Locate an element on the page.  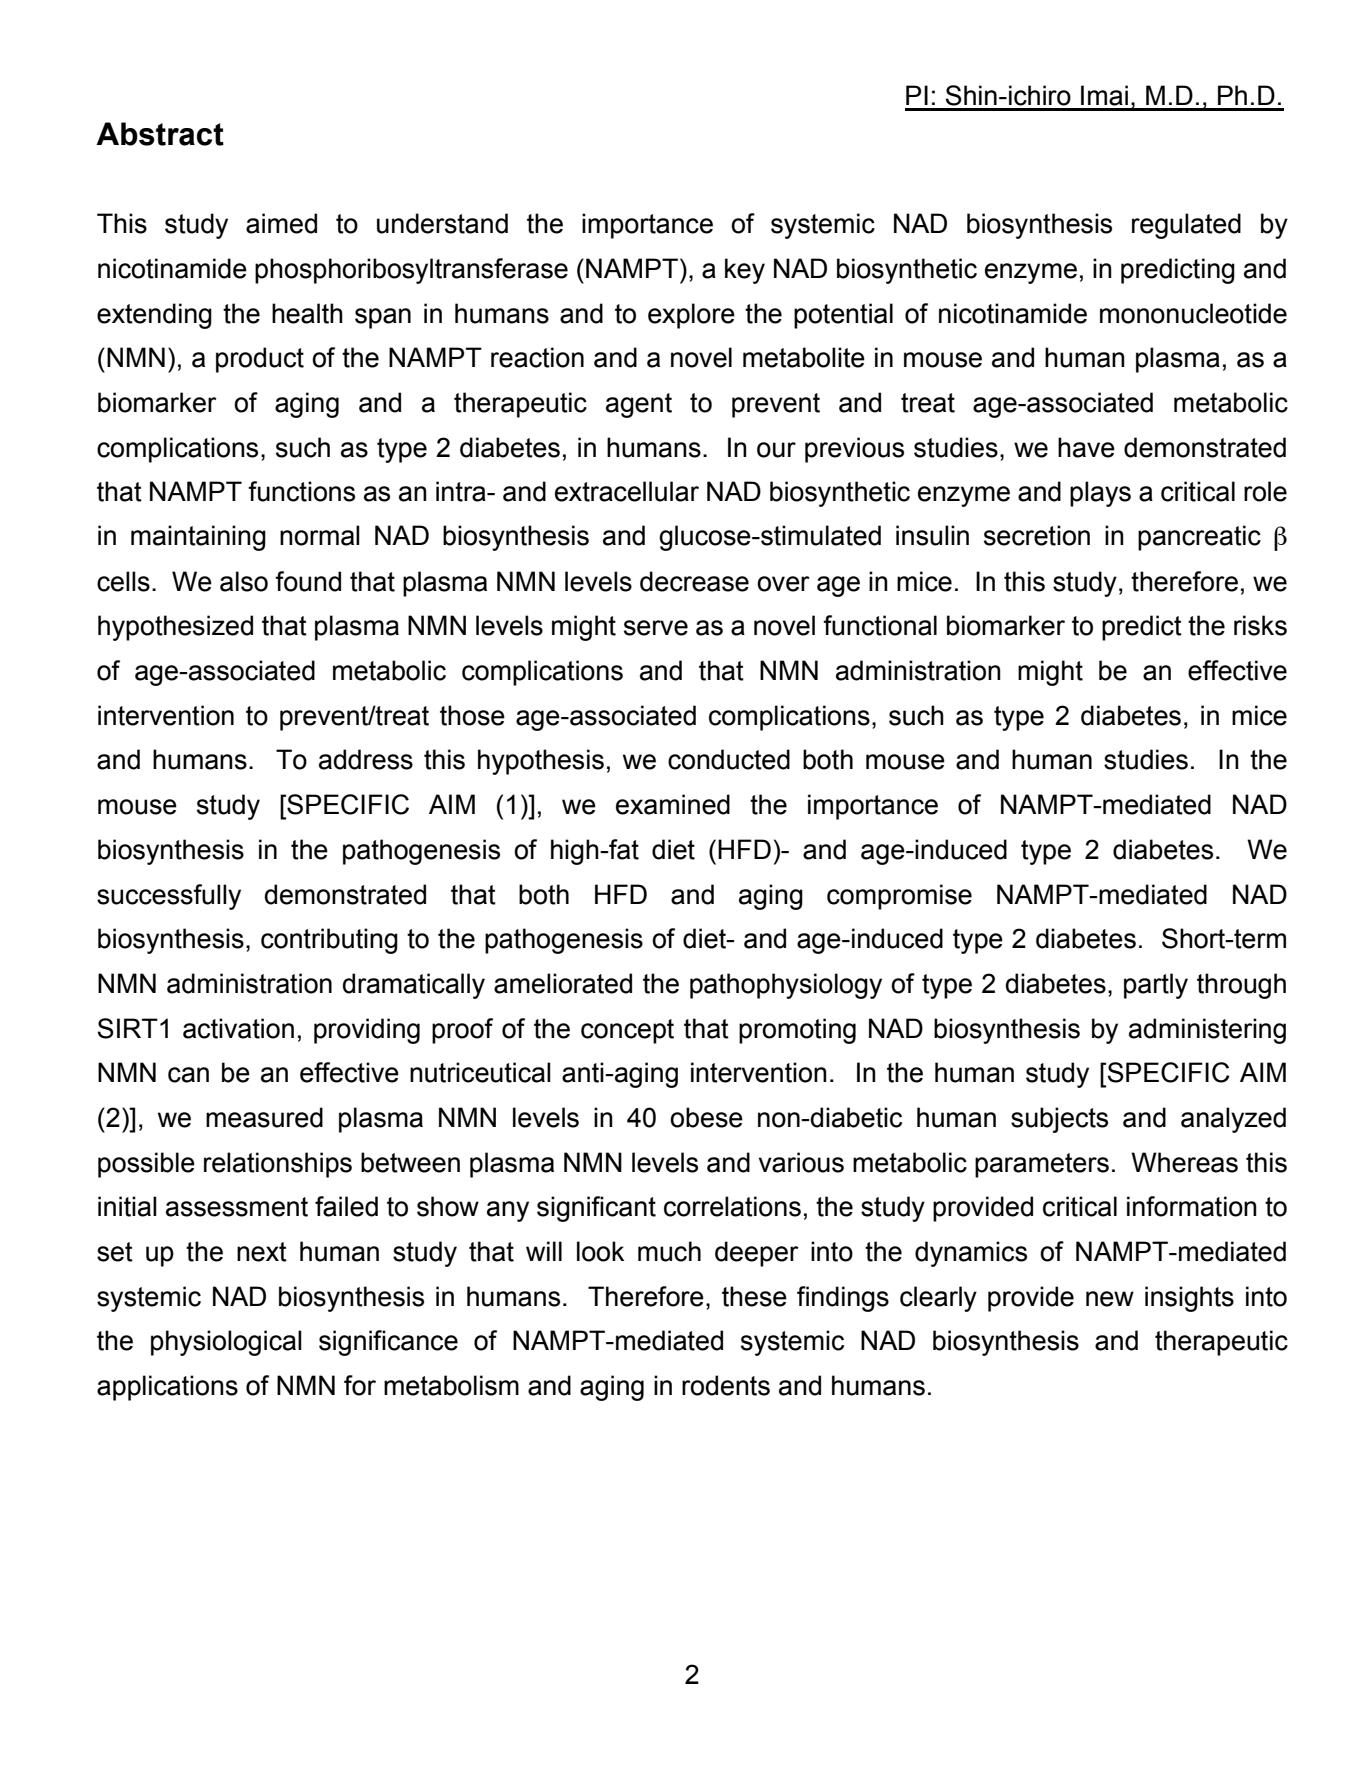
aimed is located at coordinates (281, 223).
